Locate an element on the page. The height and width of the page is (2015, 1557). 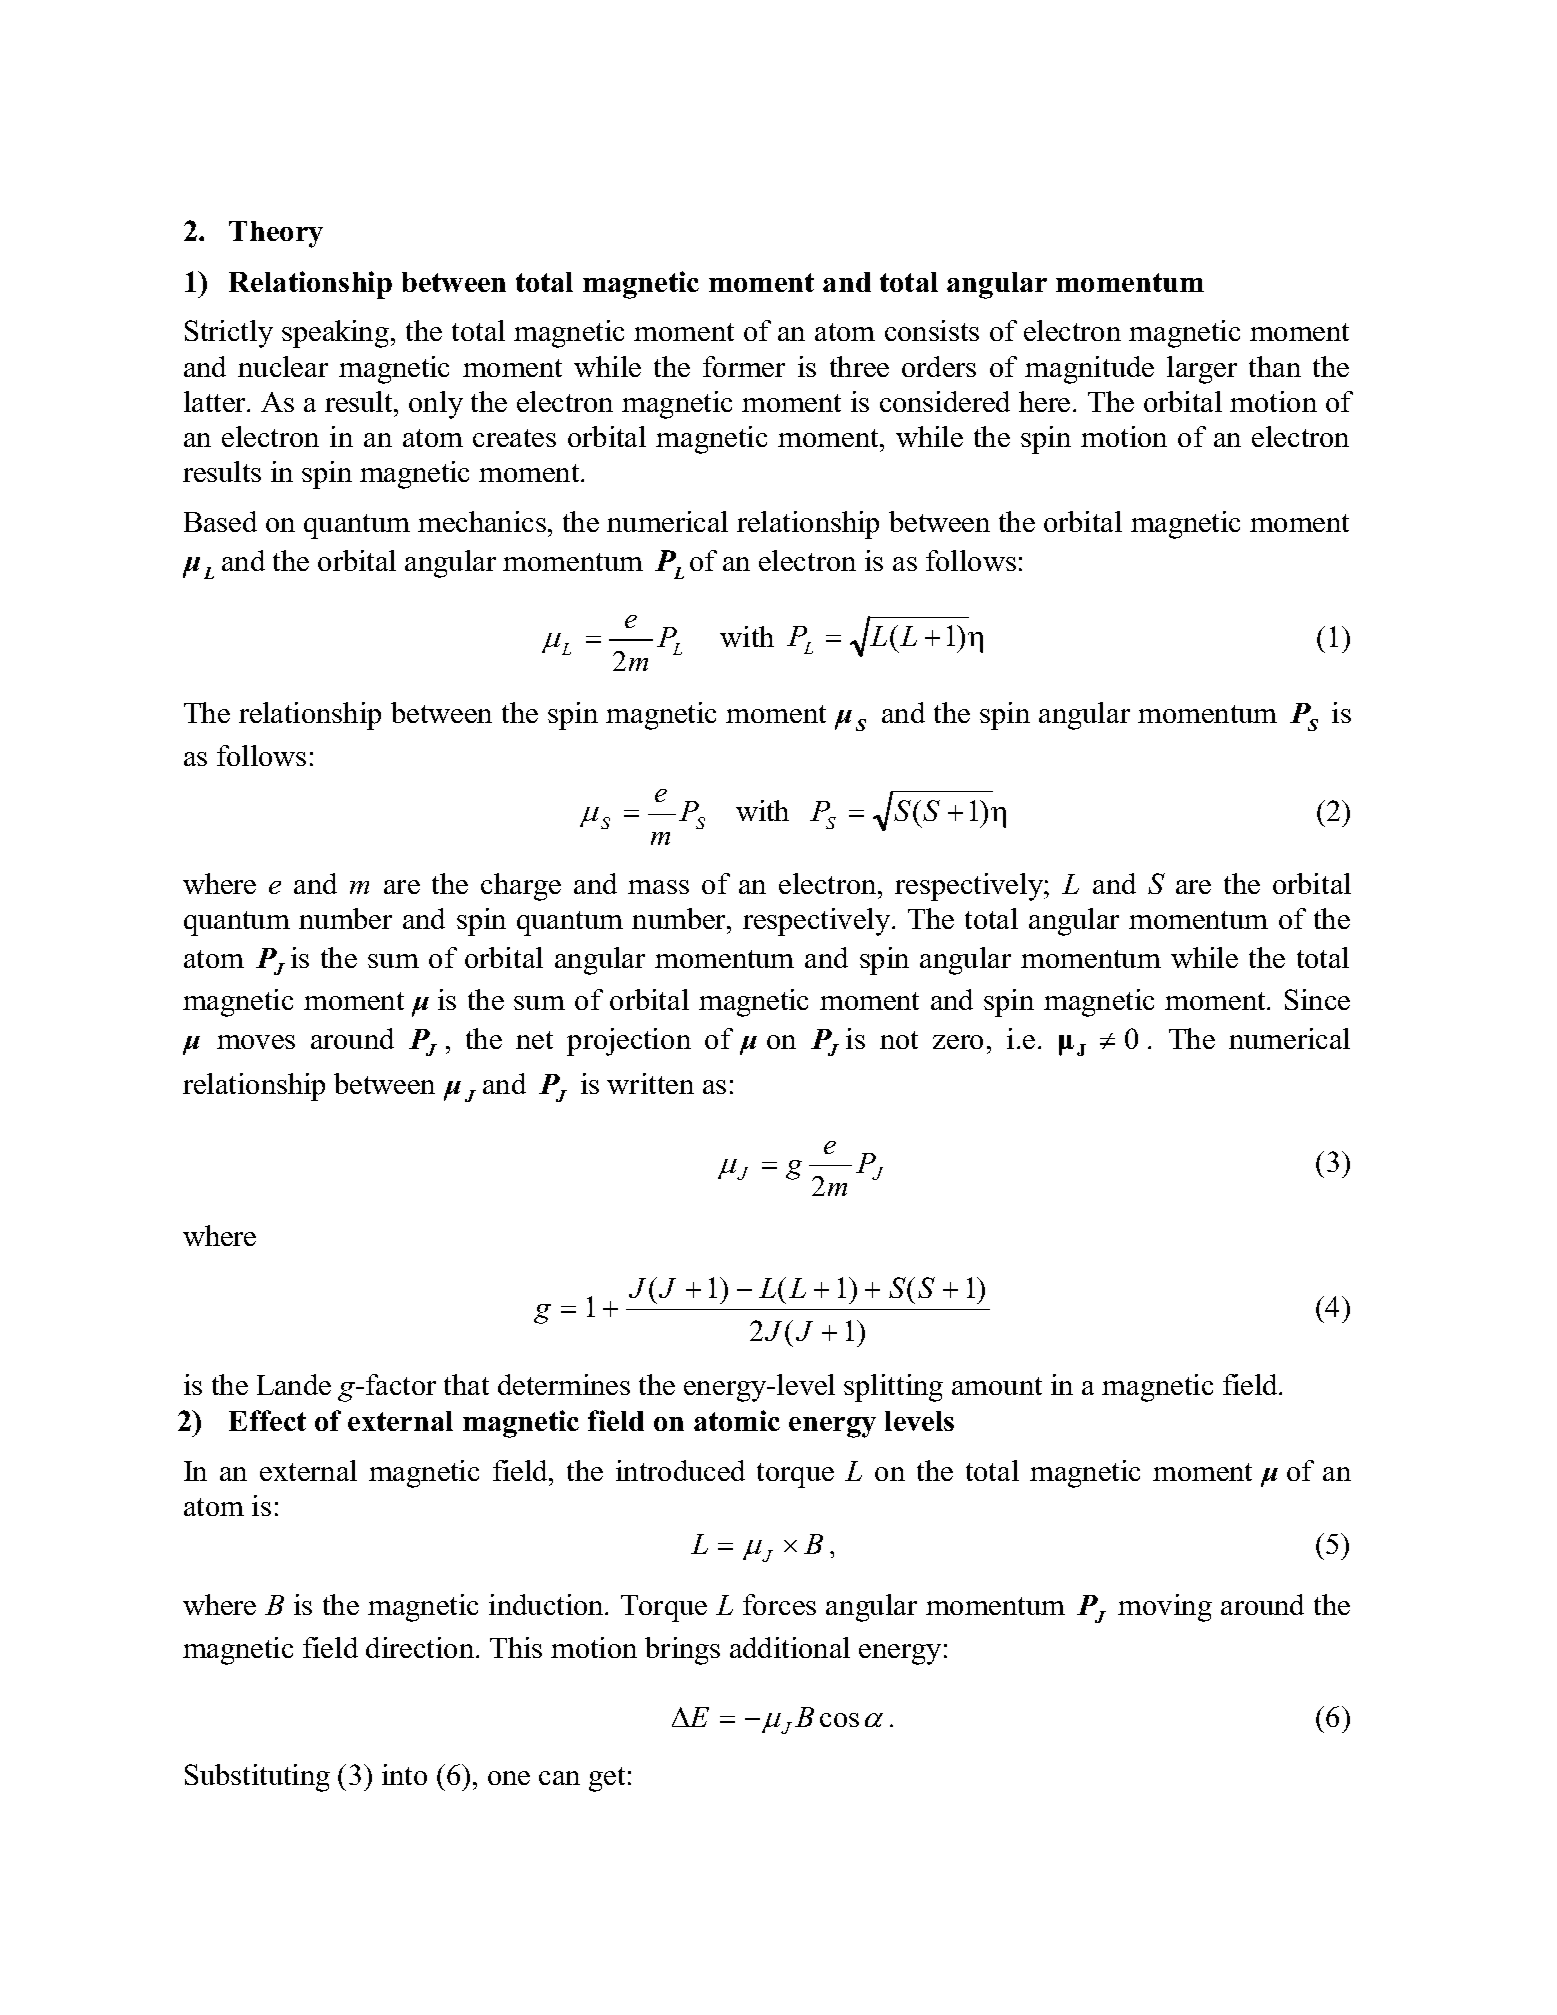
larger is located at coordinates (1202, 370).
